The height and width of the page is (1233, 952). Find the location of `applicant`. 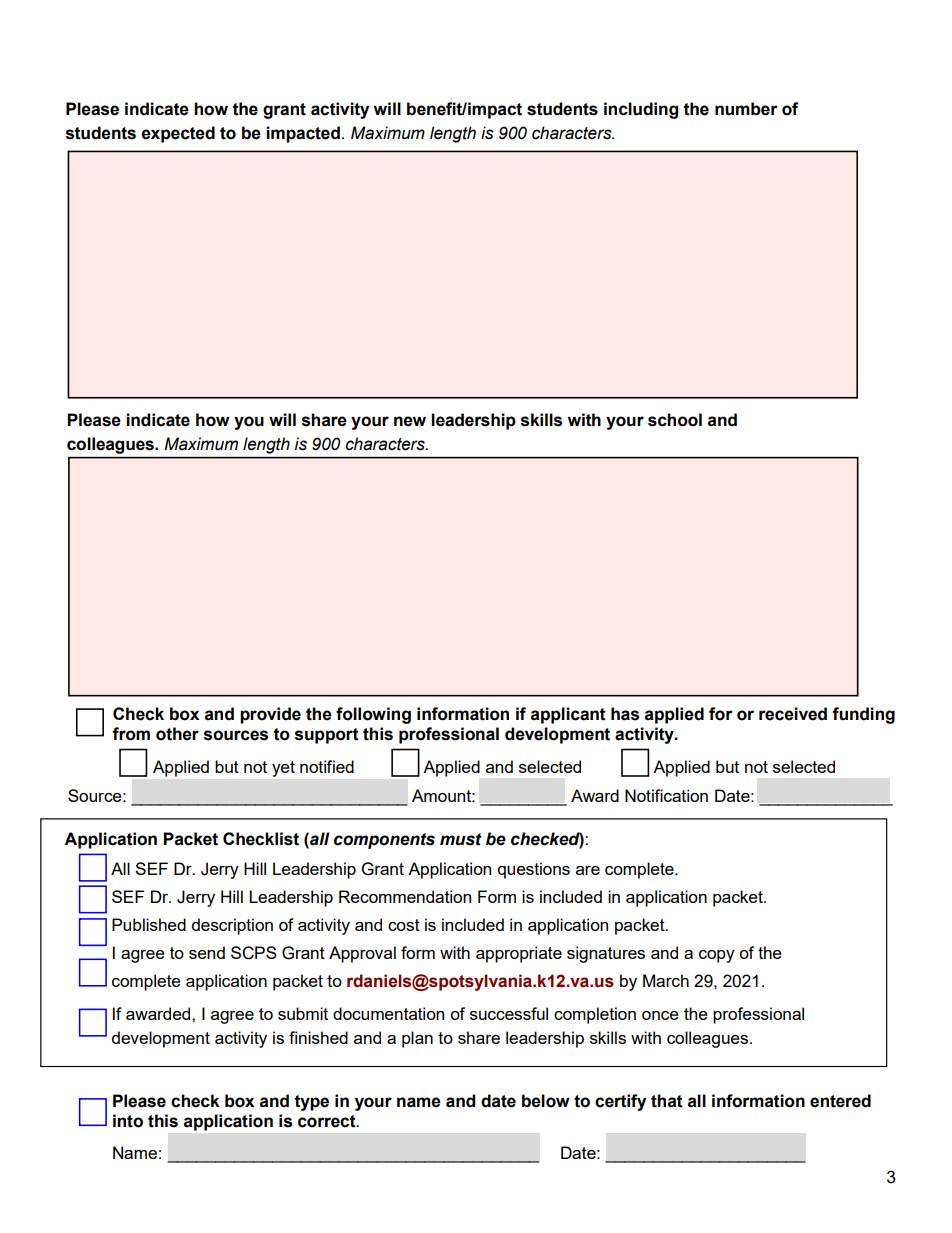

applicant is located at coordinates (568, 715).
